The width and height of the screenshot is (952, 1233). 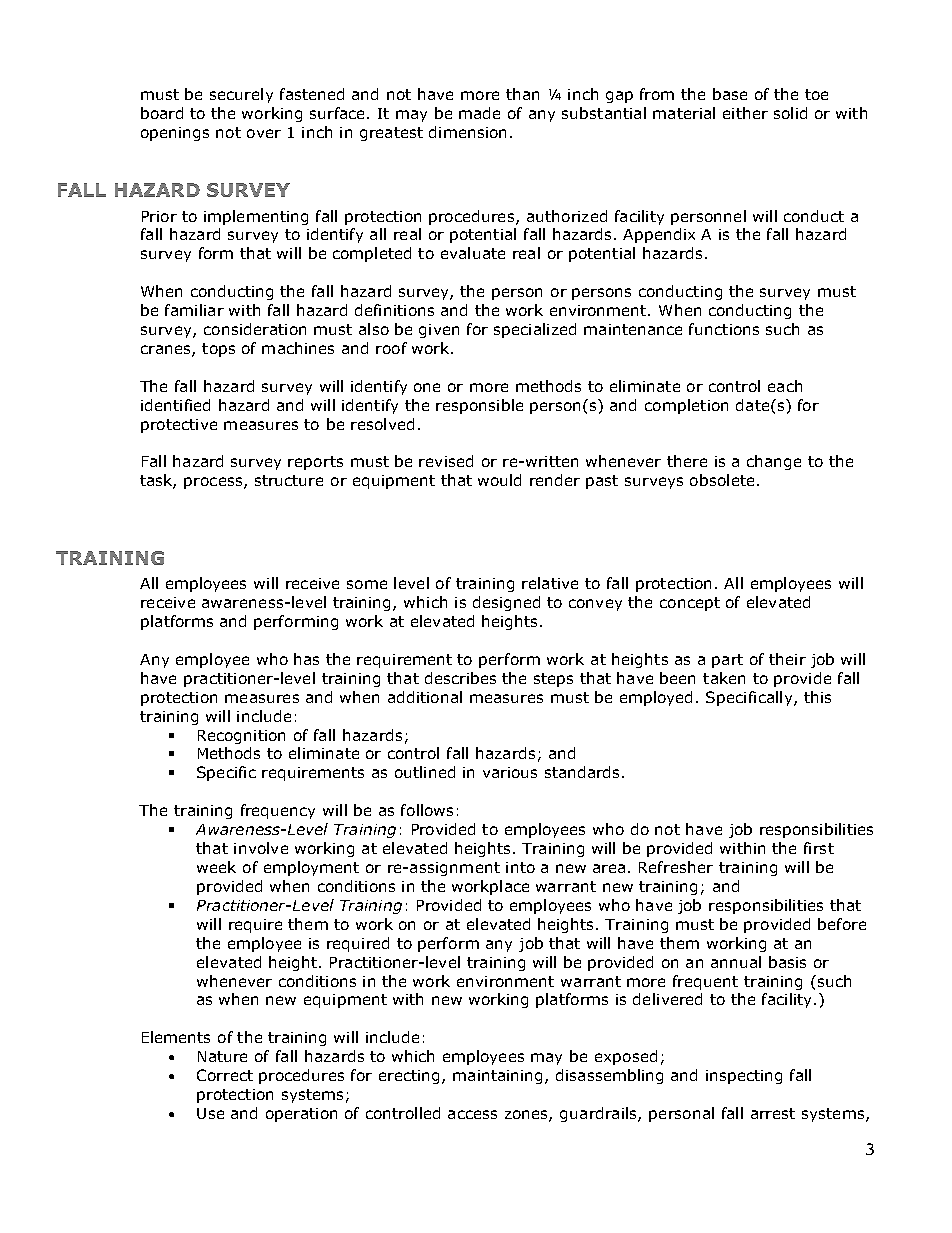 I want to click on maintaining, so click(x=497, y=1077).
